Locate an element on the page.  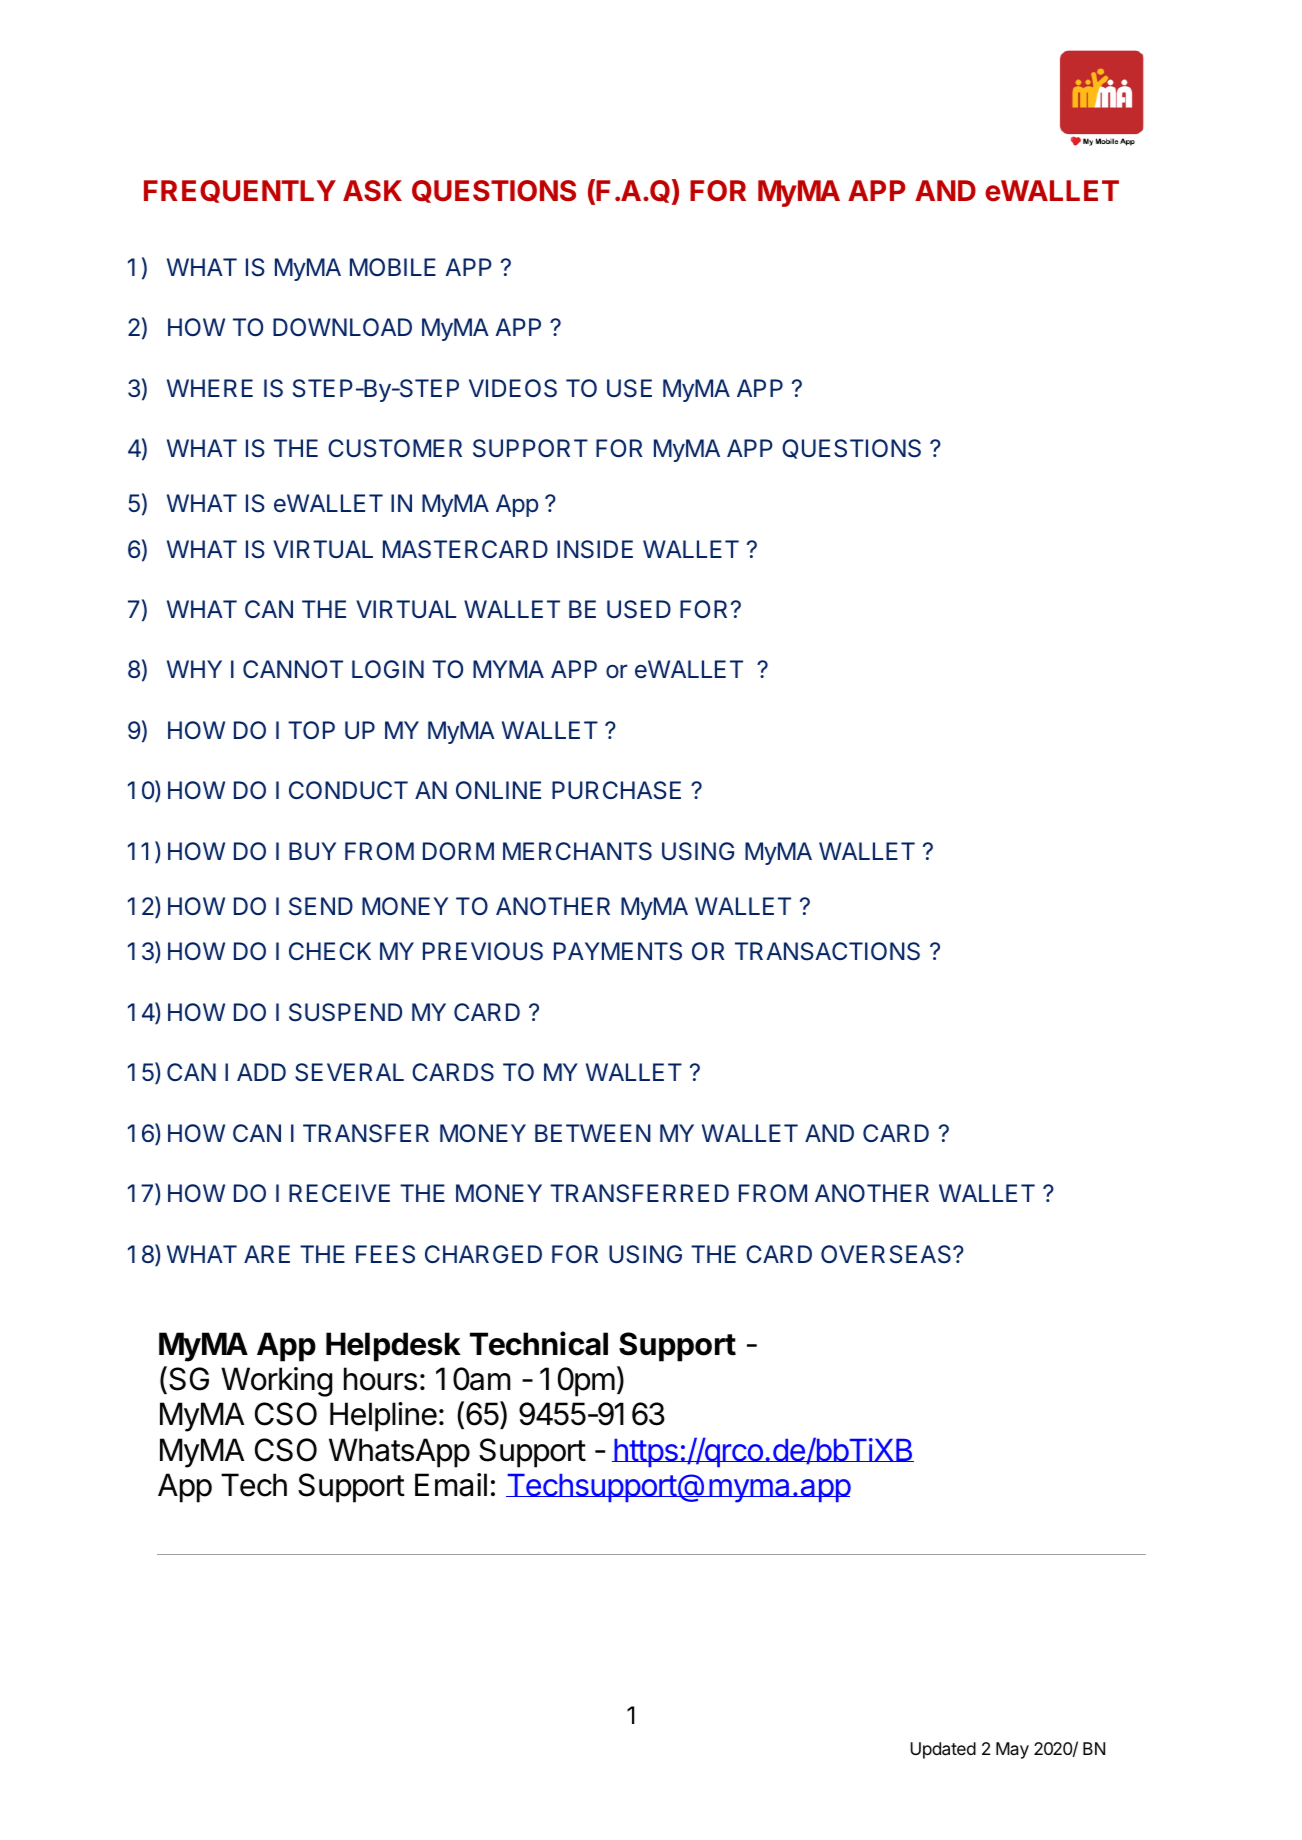
INSIDE is located at coordinates (595, 549).
